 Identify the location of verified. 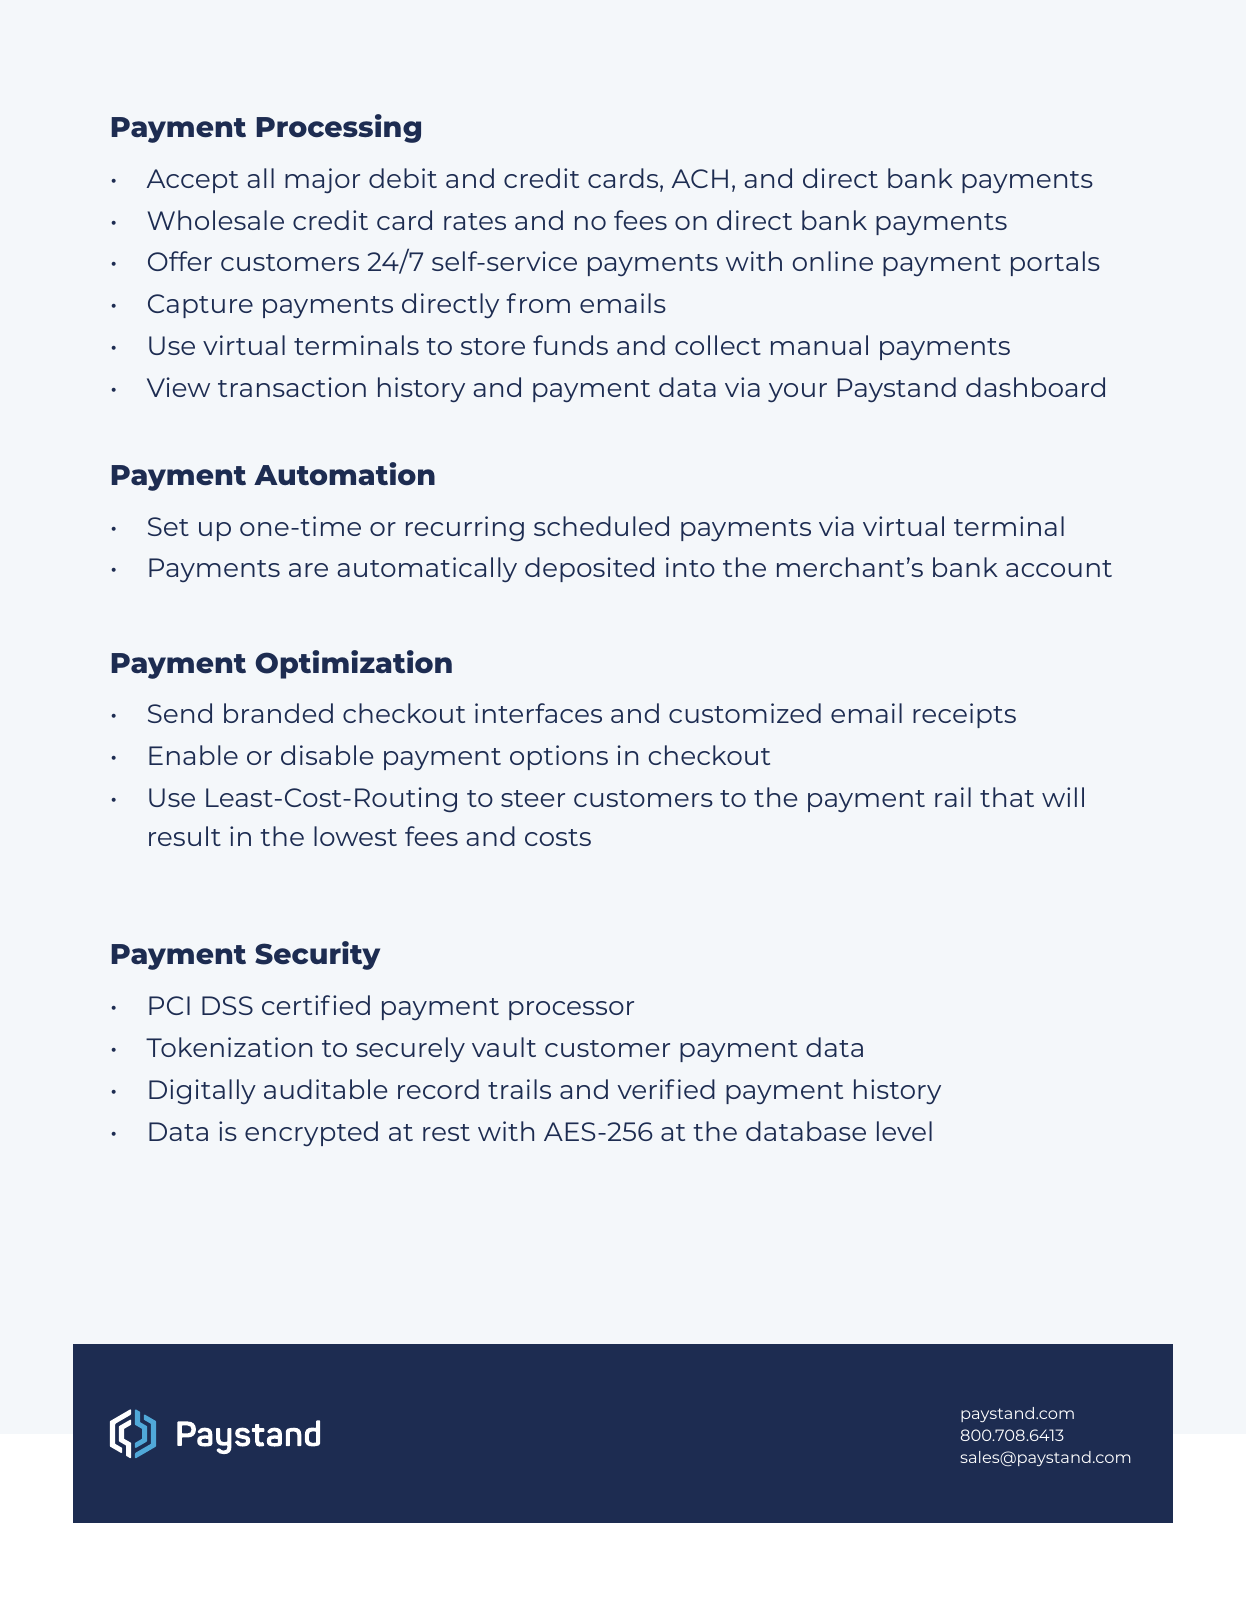
(666, 1089).
